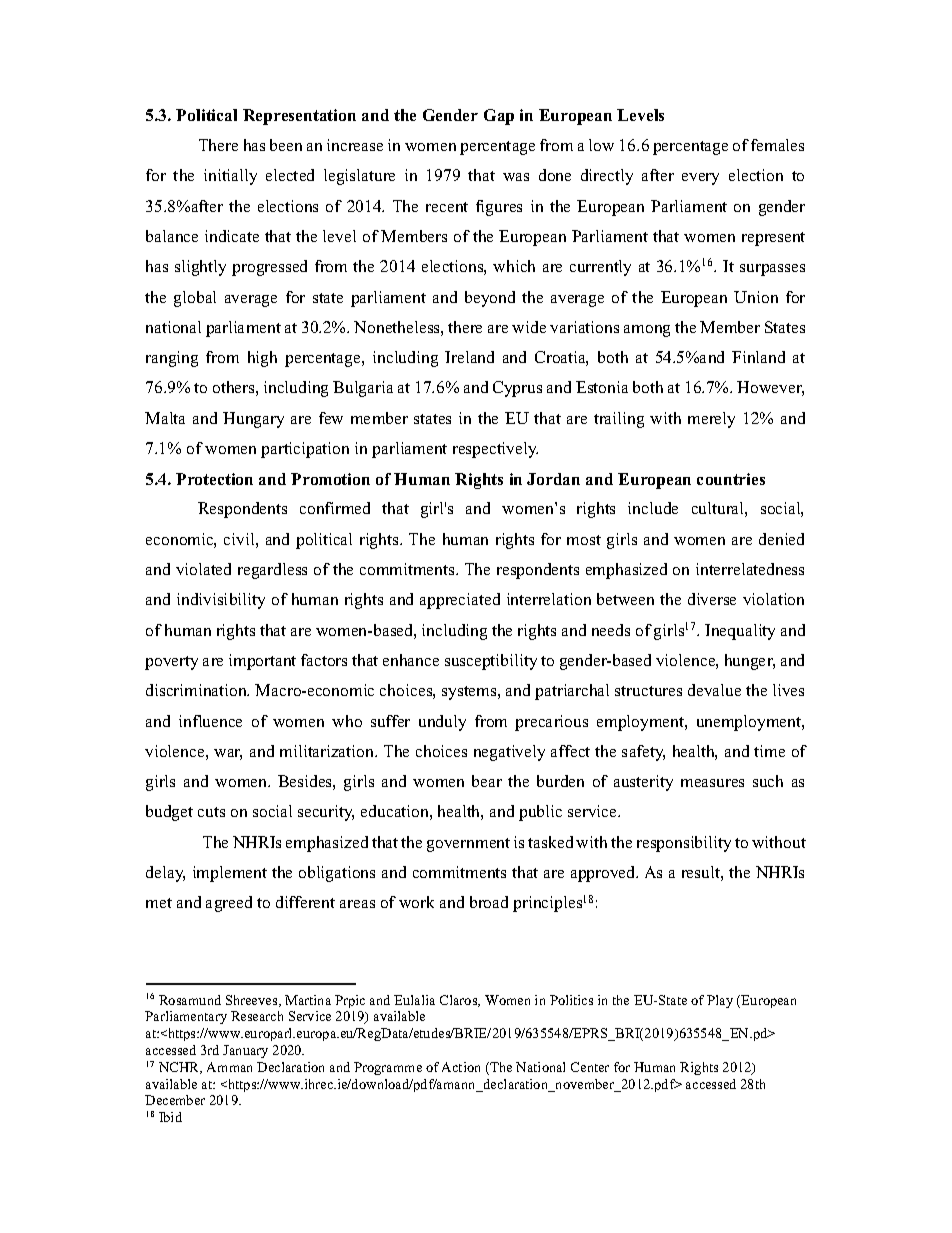 The width and height of the page is (952, 1233). What do you see at coordinates (712, 599) in the page?
I see `diverse` at bounding box center [712, 599].
